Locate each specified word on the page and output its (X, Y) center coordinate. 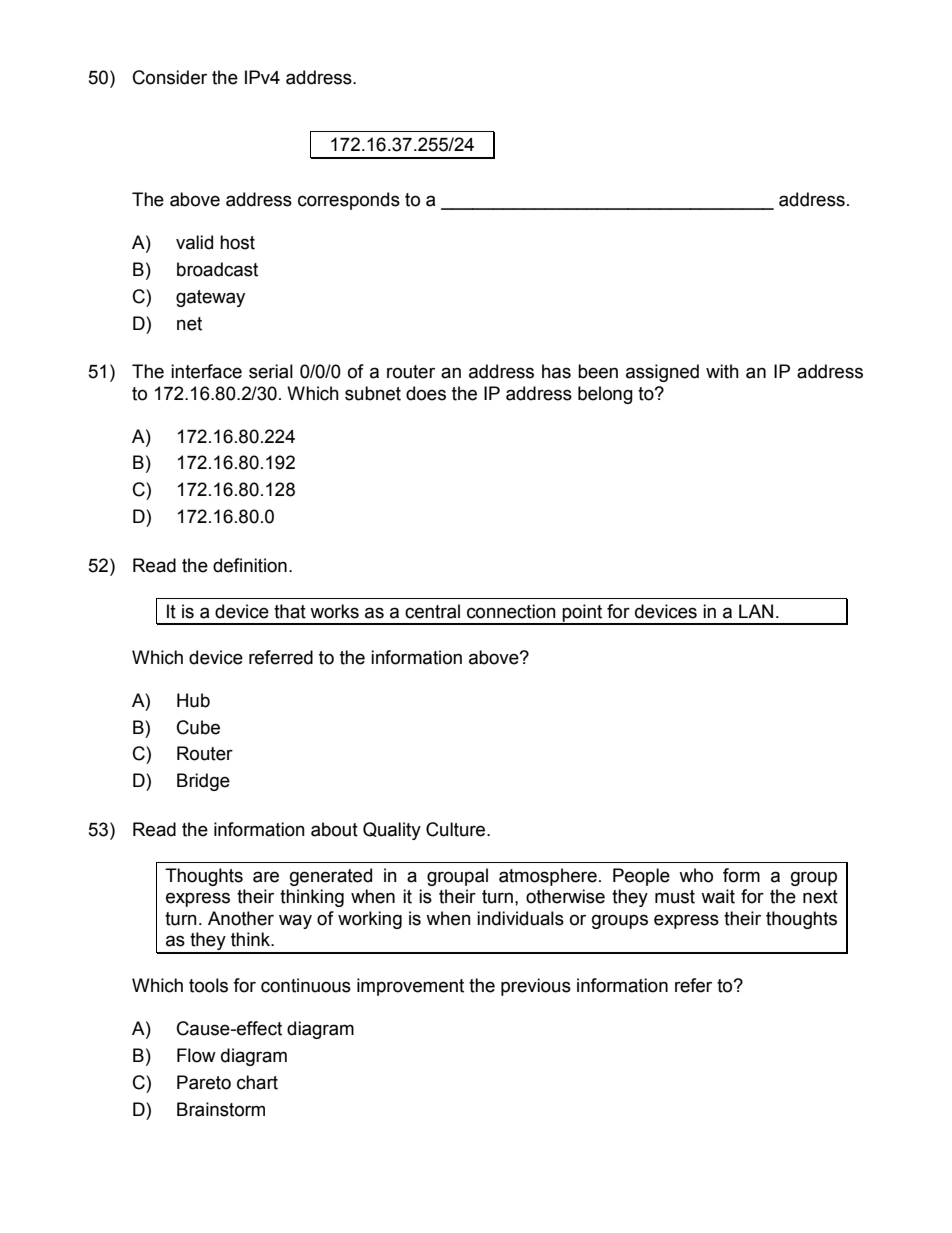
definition (250, 565)
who (696, 875)
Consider (170, 77)
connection (511, 611)
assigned (662, 373)
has (556, 371)
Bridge (203, 782)
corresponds (349, 201)
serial (271, 371)
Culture (457, 829)
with (722, 371)
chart (257, 1082)
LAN (756, 611)
